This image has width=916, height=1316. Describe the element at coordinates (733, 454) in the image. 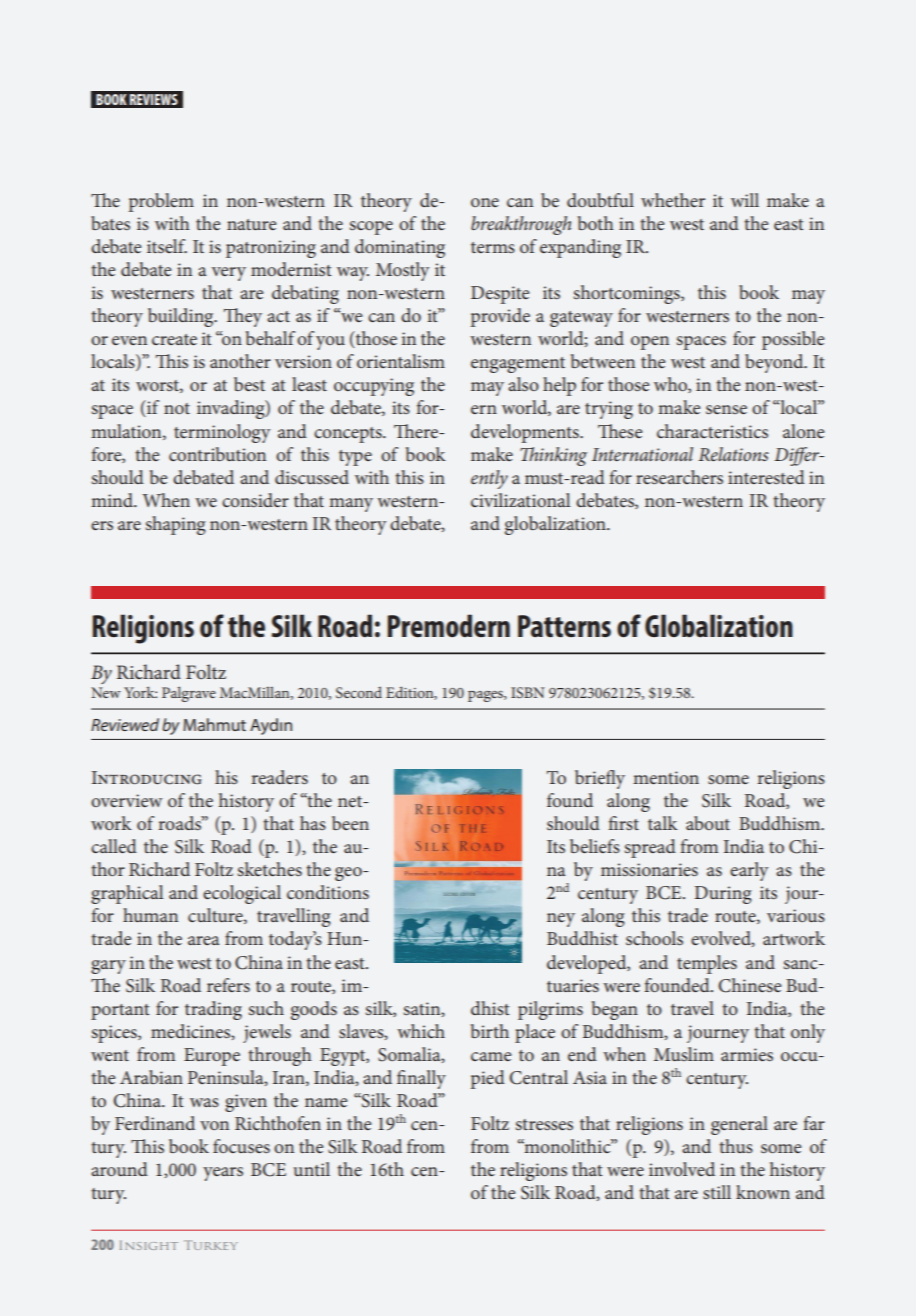

I see `Relations` at that location.
